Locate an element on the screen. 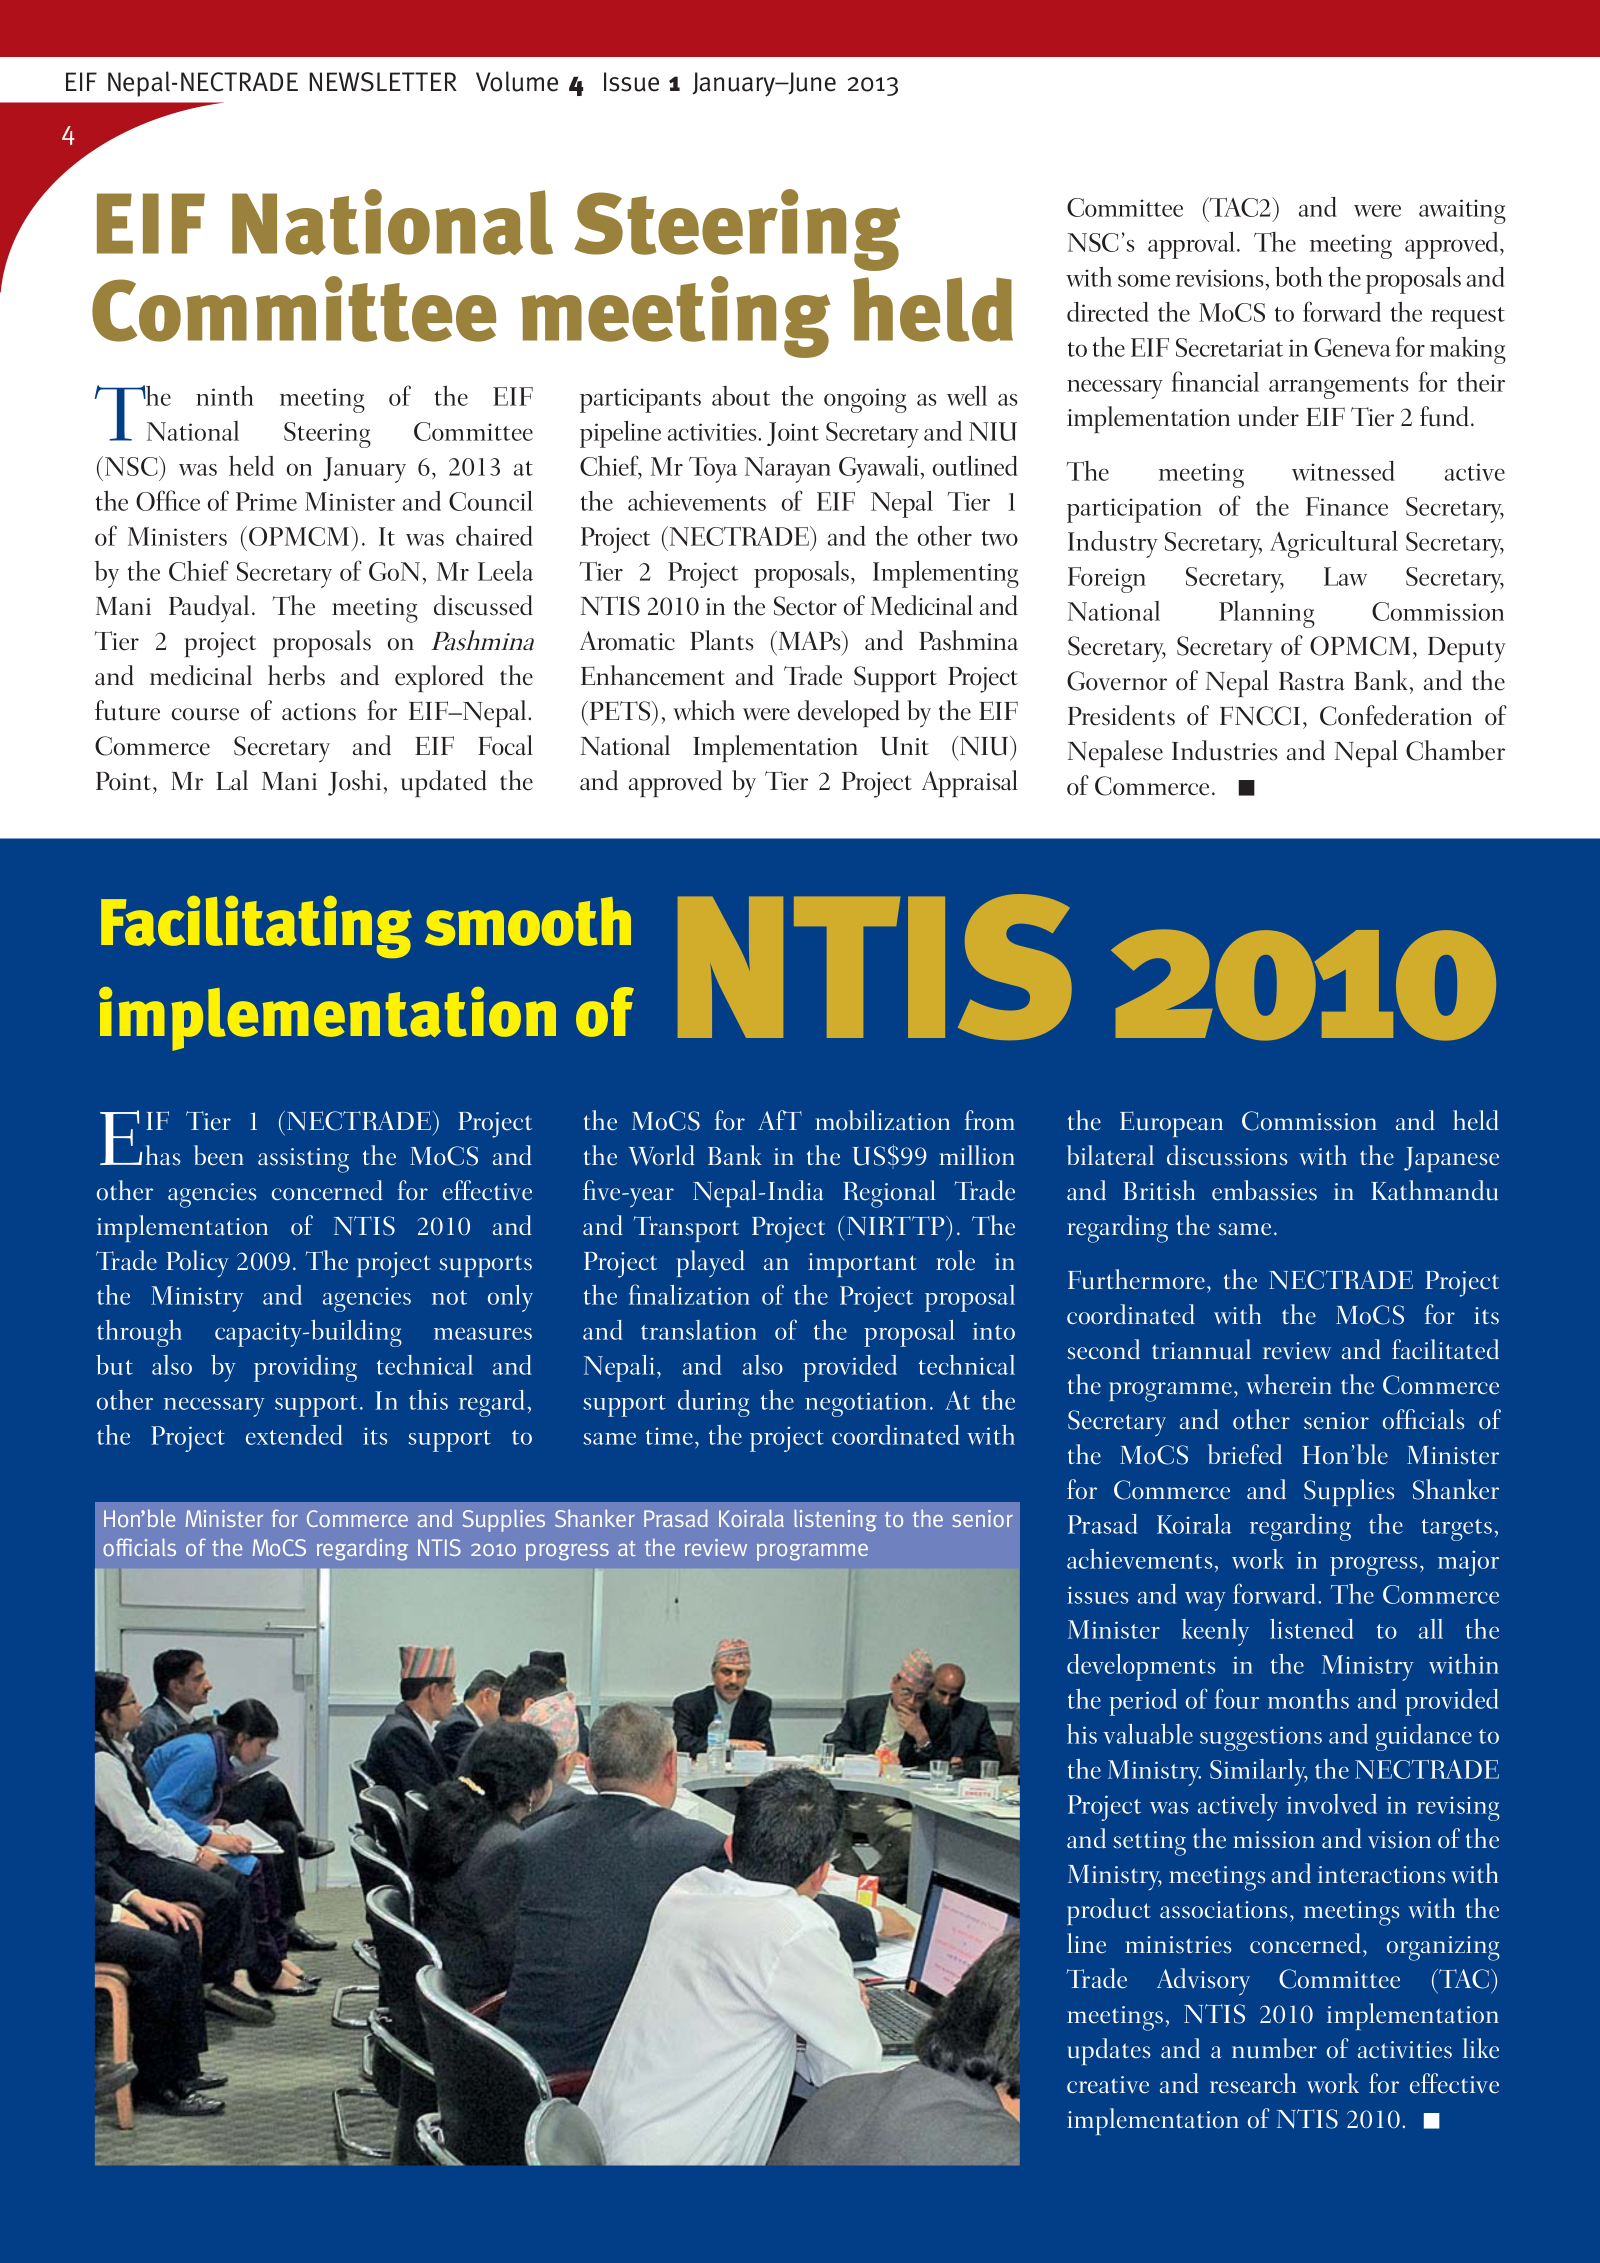  Prime is located at coordinates (266, 501).
